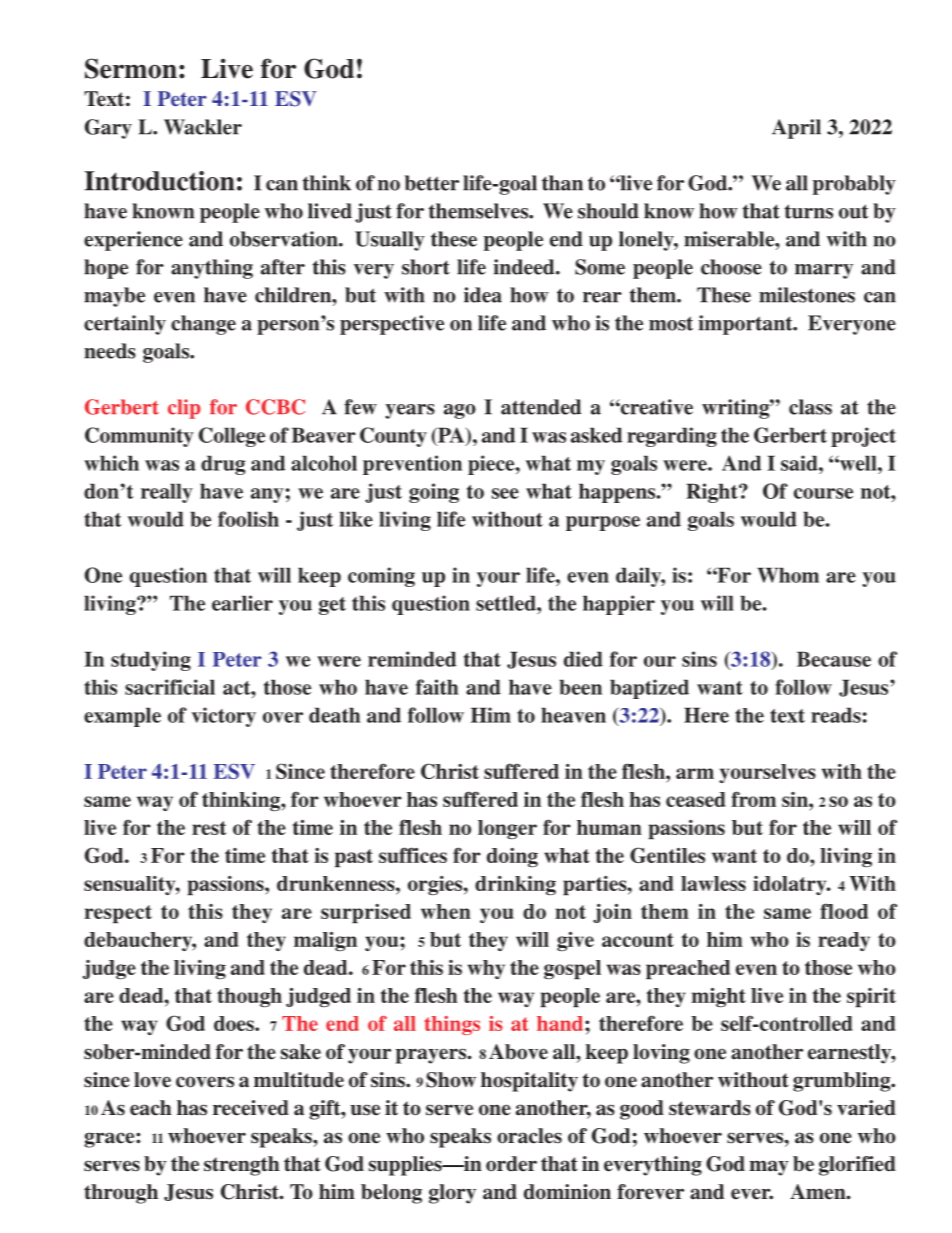 This screenshot has height=1233, width=952. Describe the element at coordinates (242, 603) in the screenshot. I see `earlier` at that location.
